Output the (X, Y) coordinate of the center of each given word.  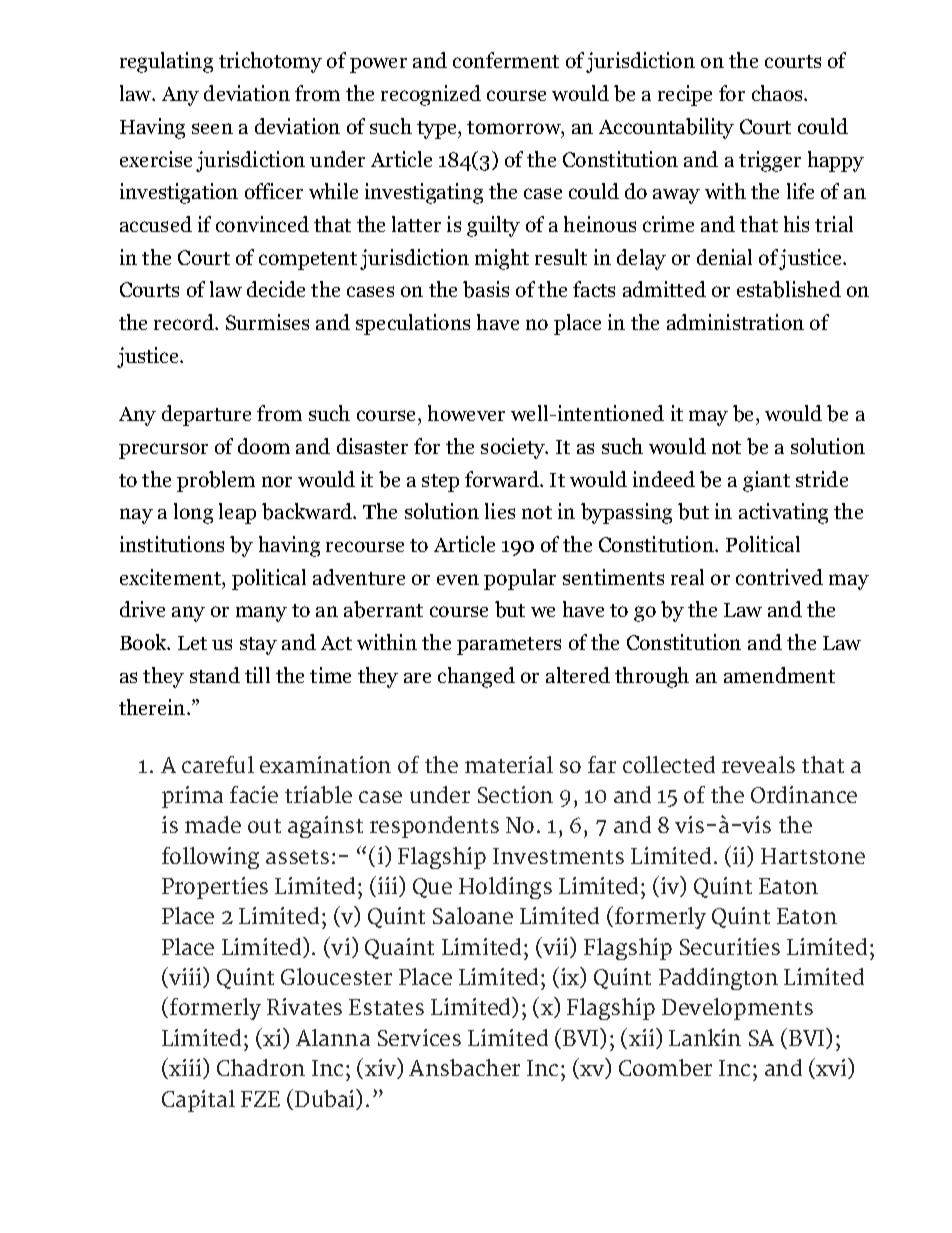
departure (206, 415)
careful (218, 764)
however (466, 413)
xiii (185, 1068)
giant (766, 481)
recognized (431, 95)
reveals (758, 764)
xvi (831, 1068)
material (509, 764)
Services (419, 1037)
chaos (778, 93)
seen (212, 128)
